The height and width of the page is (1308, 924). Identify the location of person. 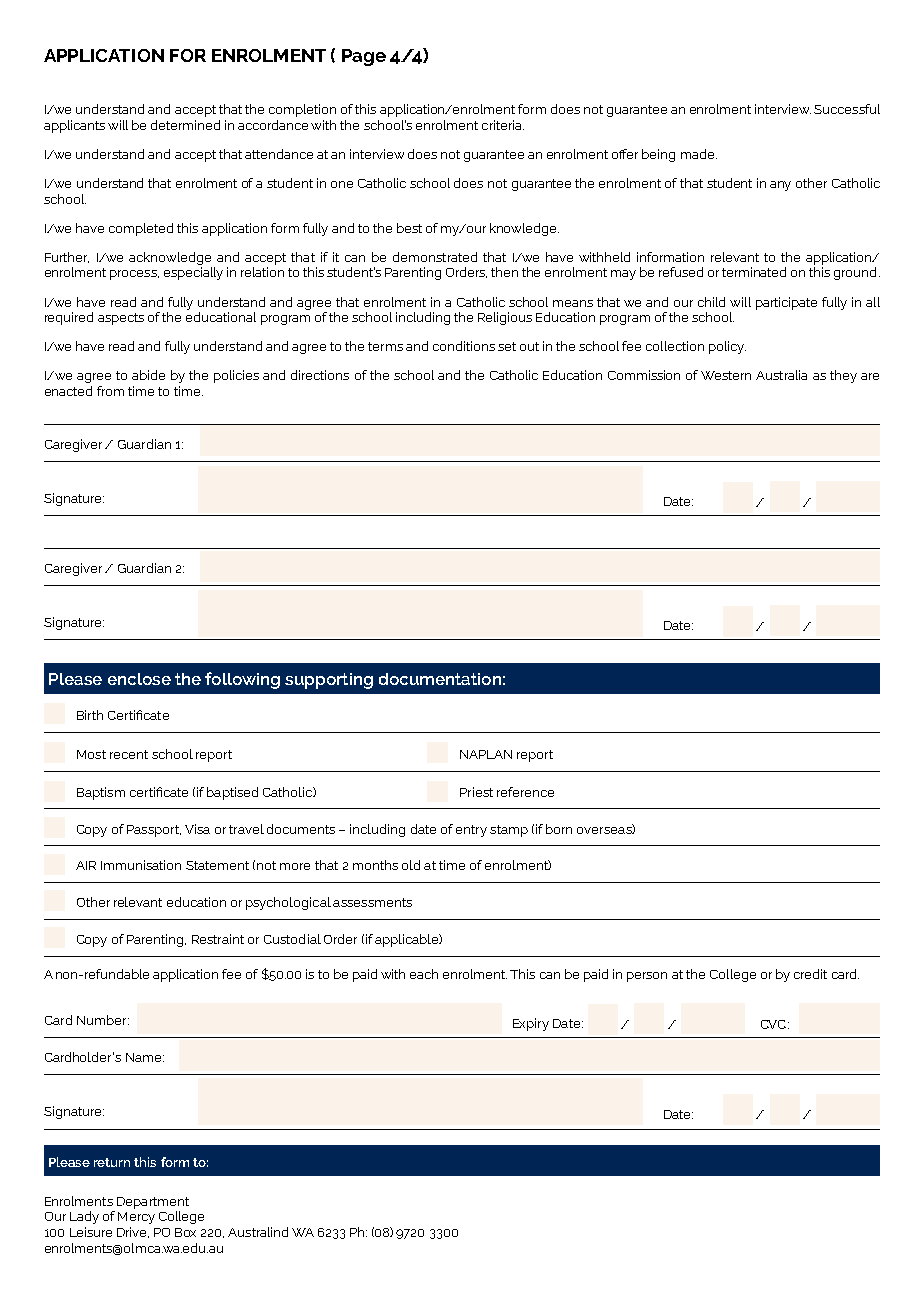
(647, 977).
